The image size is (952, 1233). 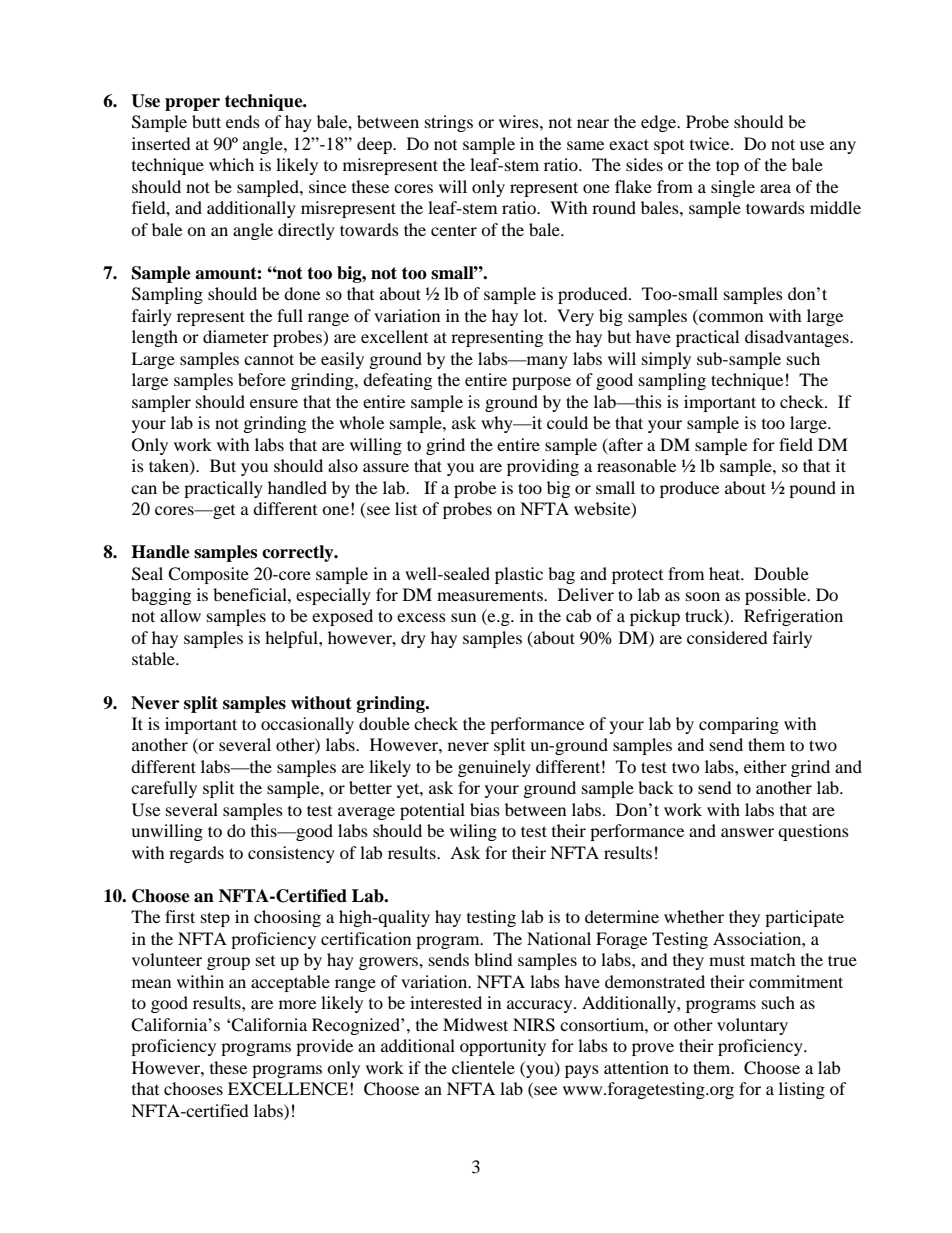 What do you see at coordinates (274, 403) in the document?
I see `ensure` at bounding box center [274, 403].
